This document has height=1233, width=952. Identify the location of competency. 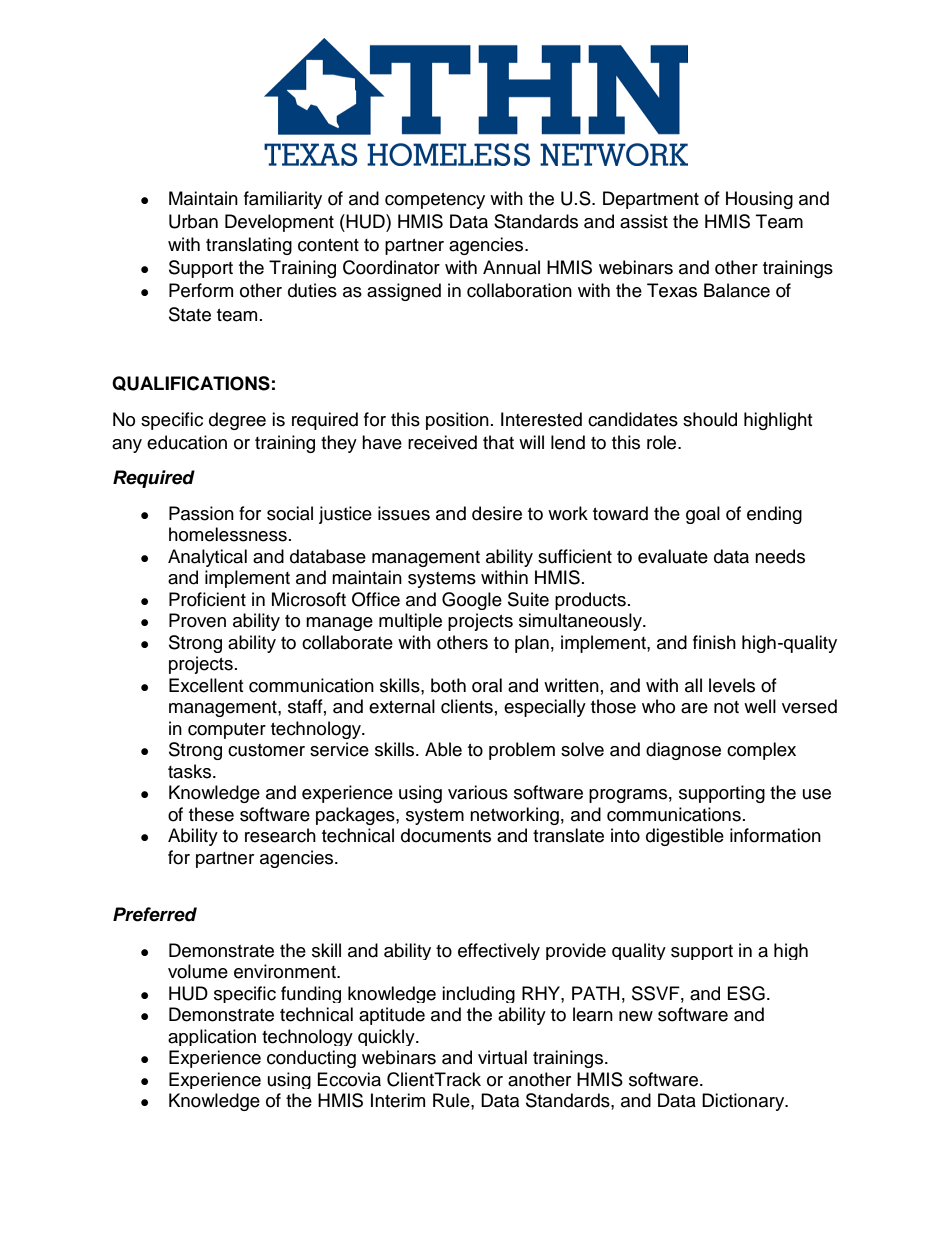
(435, 201).
